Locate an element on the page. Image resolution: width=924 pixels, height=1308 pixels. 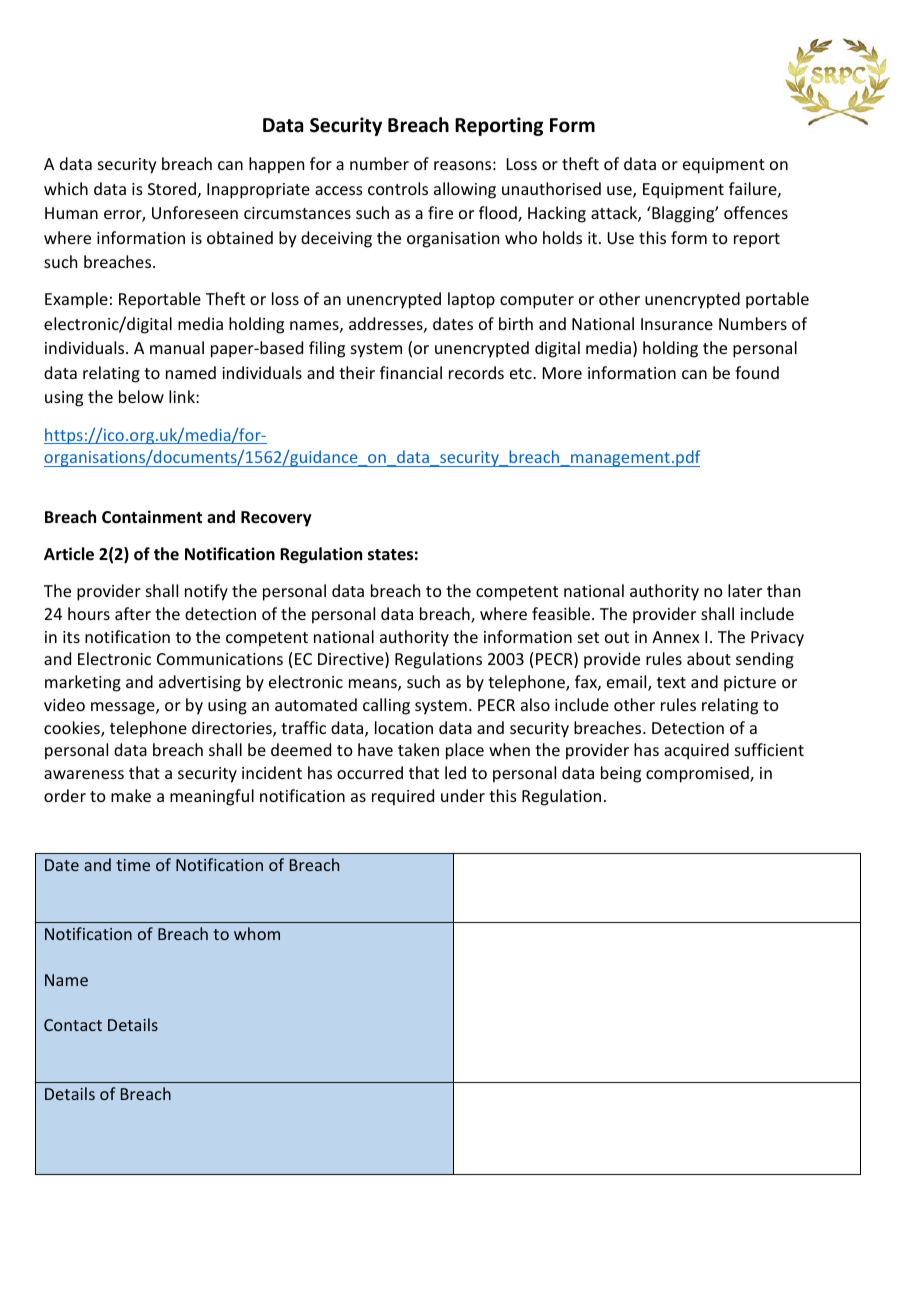
offences is located at coordinates (756, 212).
